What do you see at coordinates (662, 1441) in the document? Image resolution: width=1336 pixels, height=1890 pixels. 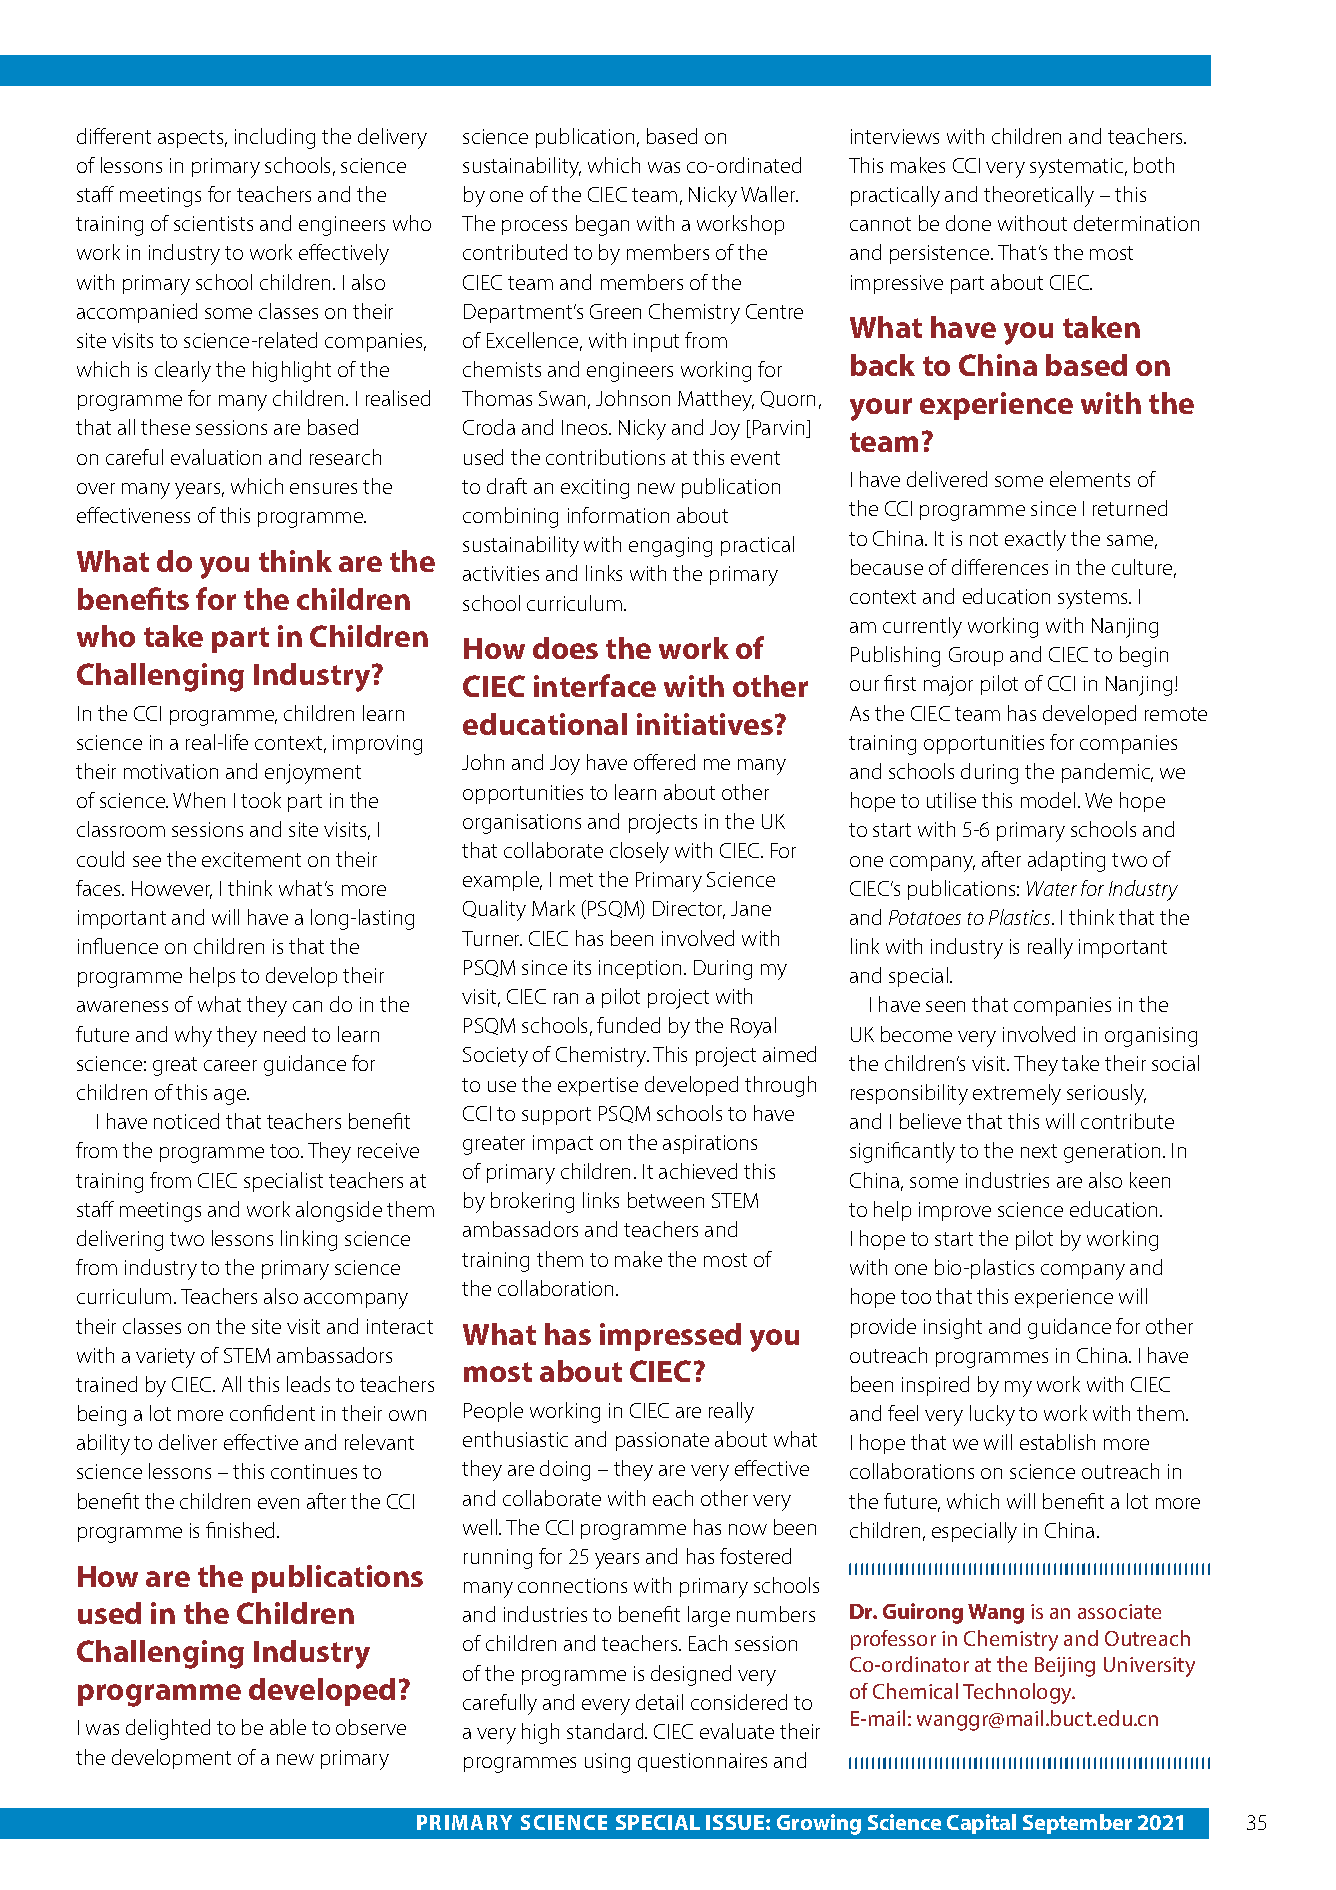 I see `passionate` at bounding box center [662, 1441].
